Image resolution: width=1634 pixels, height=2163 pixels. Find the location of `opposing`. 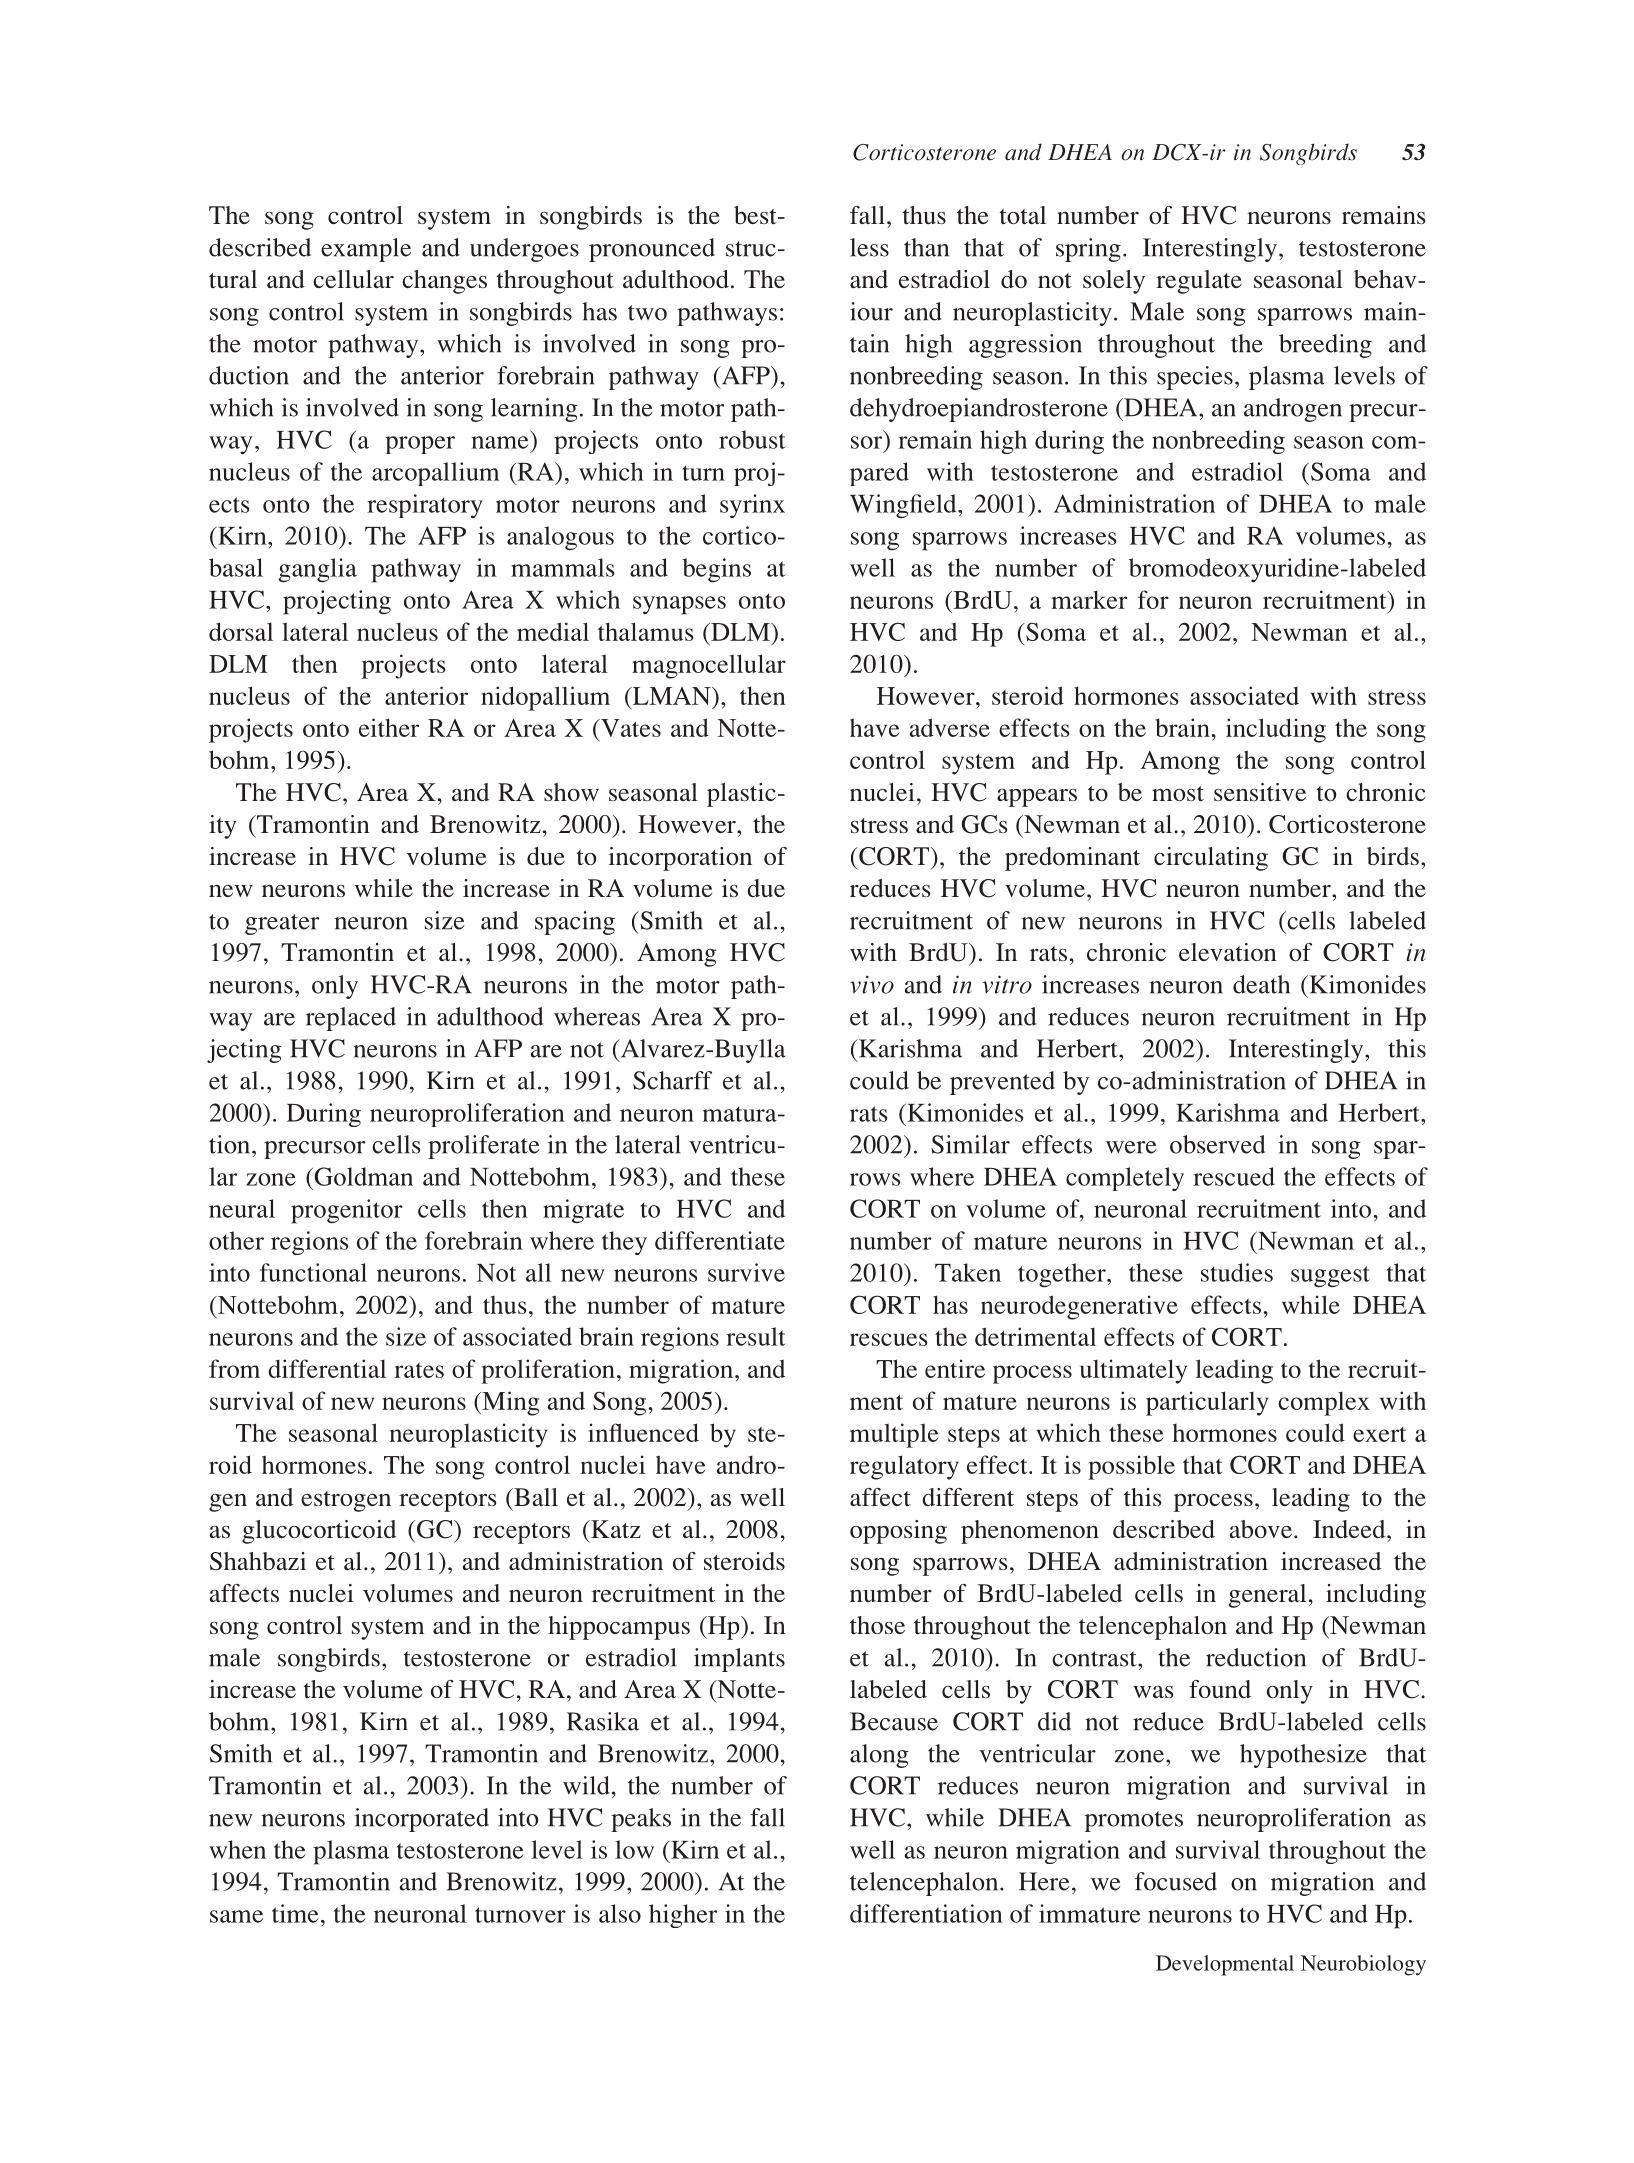

opposing is located at coordinates (898, 1532).
